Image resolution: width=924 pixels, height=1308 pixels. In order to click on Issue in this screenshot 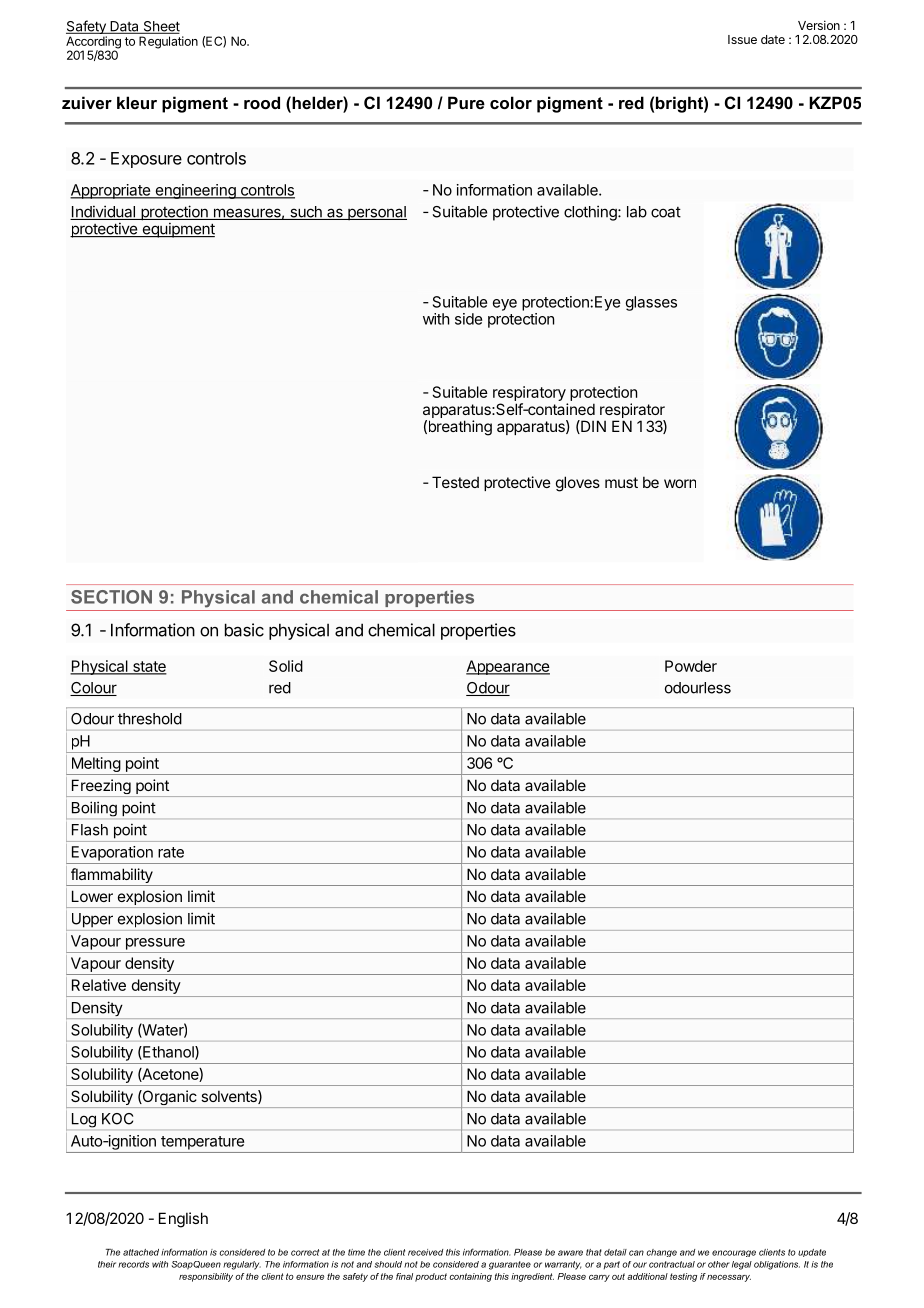, I will do `click(742, 39)`.
